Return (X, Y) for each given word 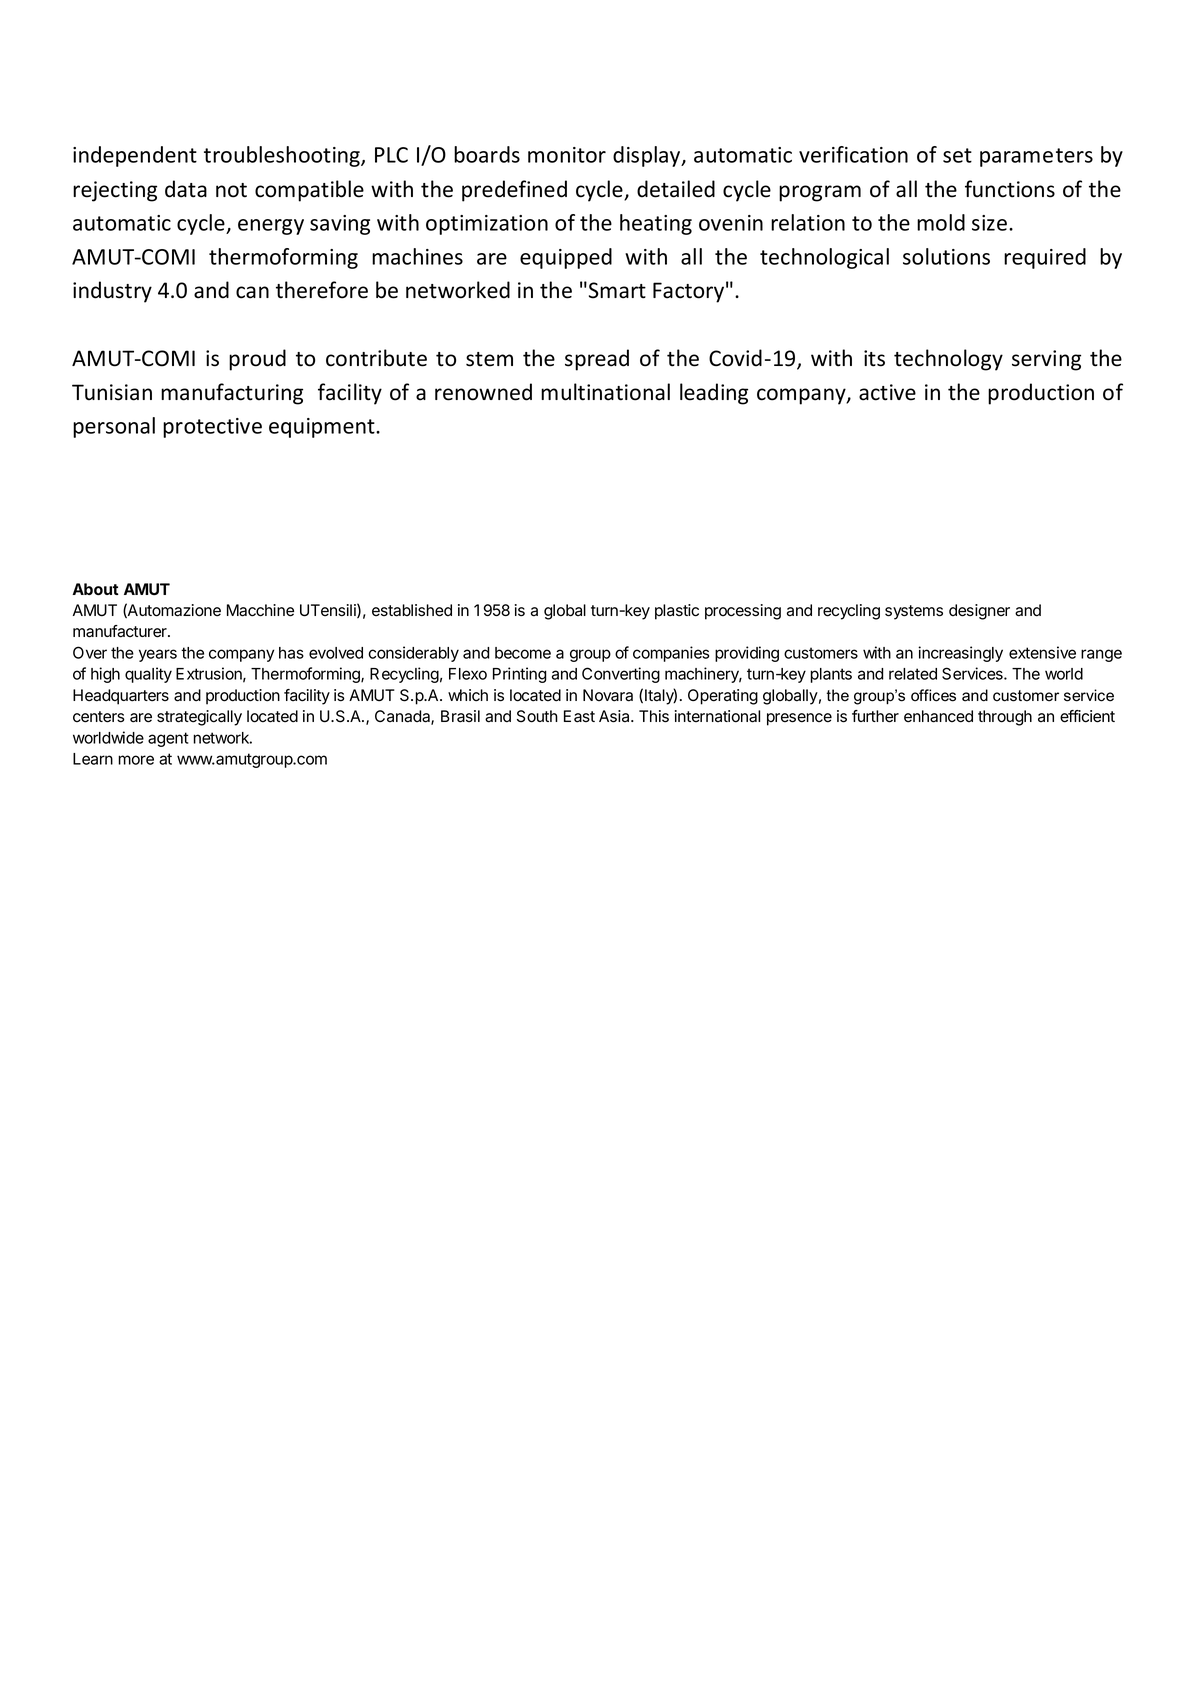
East (579, 716)
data (186, 189)
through (1005, 718)
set (957, 155)
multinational (605, 392)
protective (212, 428)
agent (168, 739)
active (887, 392)
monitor (567, 155)
